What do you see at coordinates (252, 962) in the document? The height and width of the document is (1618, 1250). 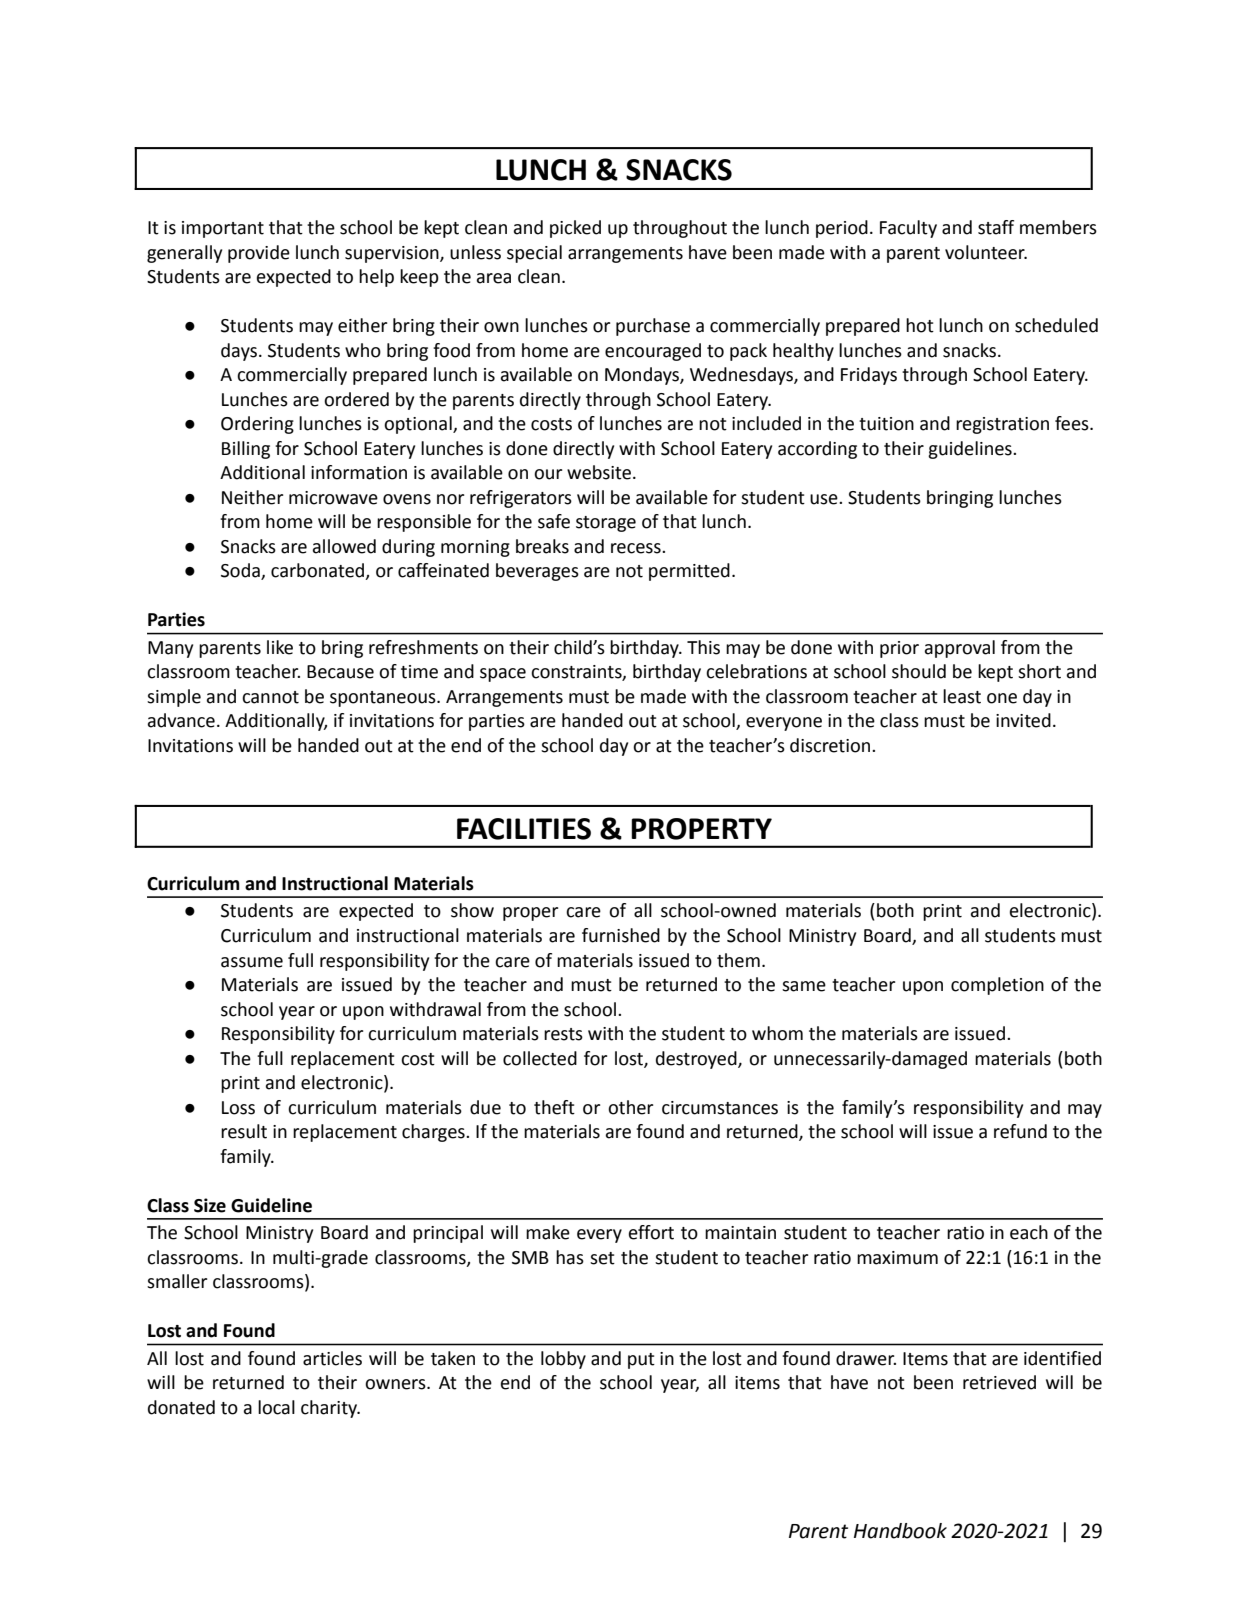 I see `assume` at bounding box center [252, 962].
